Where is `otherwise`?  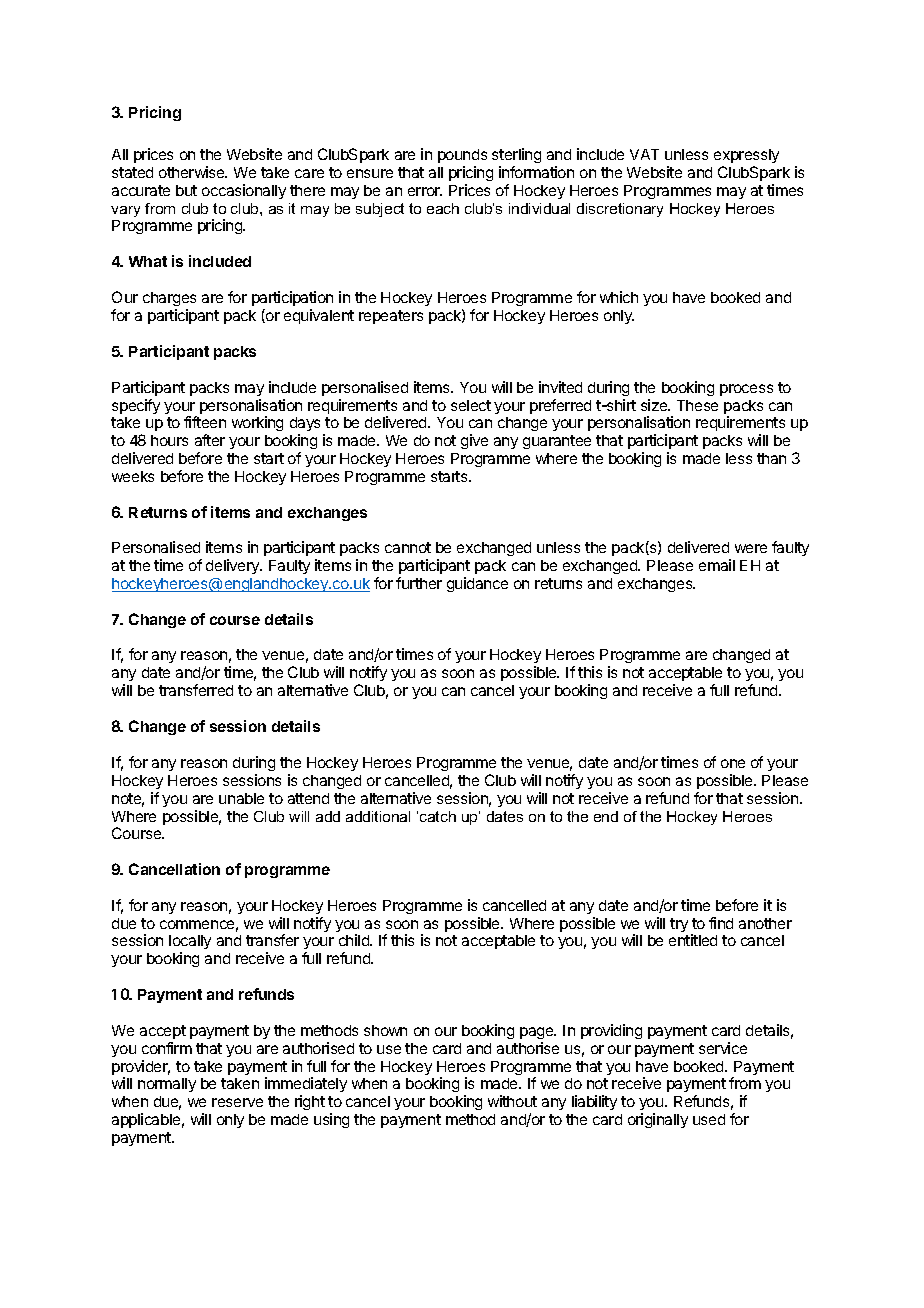
otherwise is located at coordinates (193, 172).
